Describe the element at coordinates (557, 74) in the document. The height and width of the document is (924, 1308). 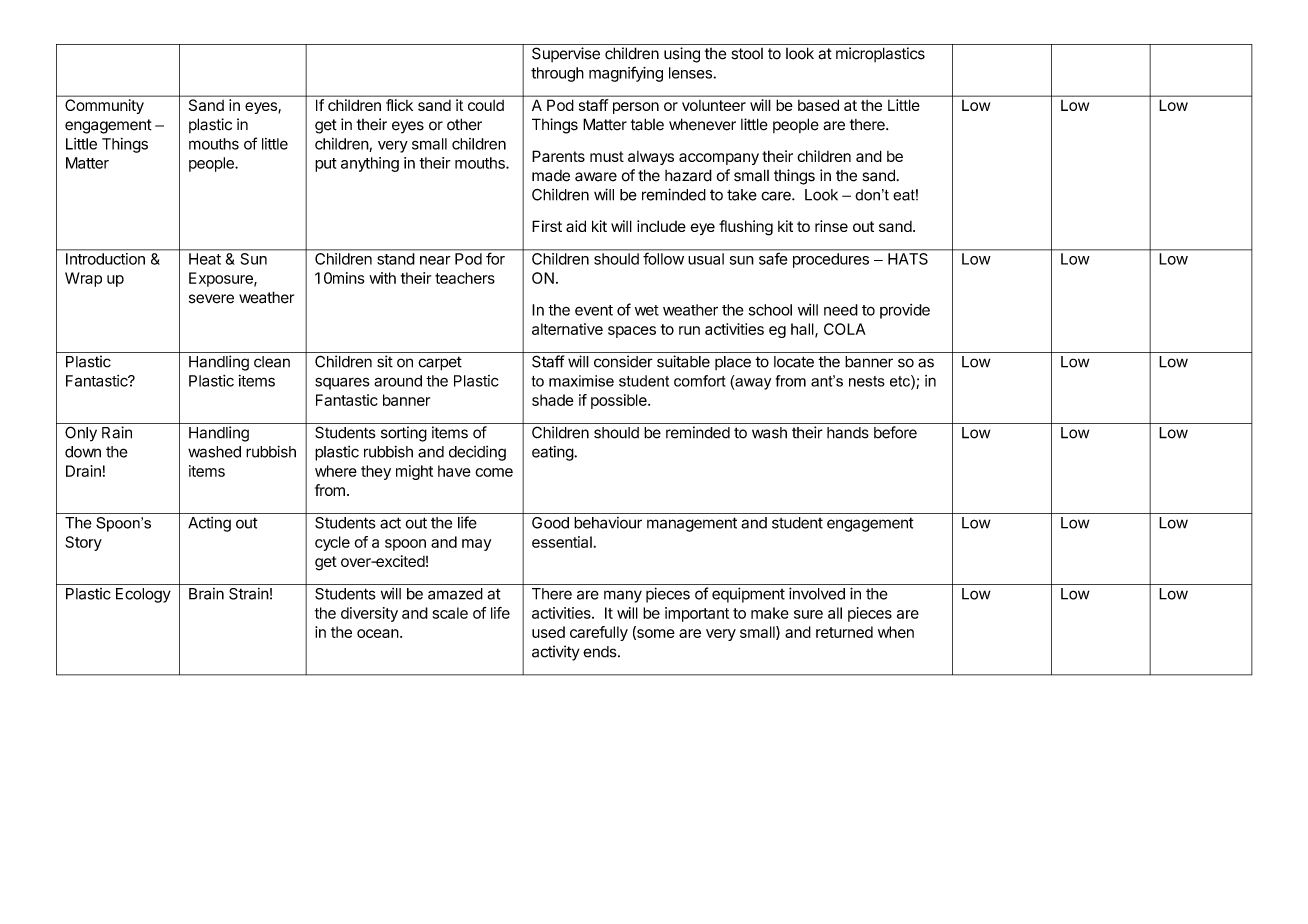
I see `through` at that location.
